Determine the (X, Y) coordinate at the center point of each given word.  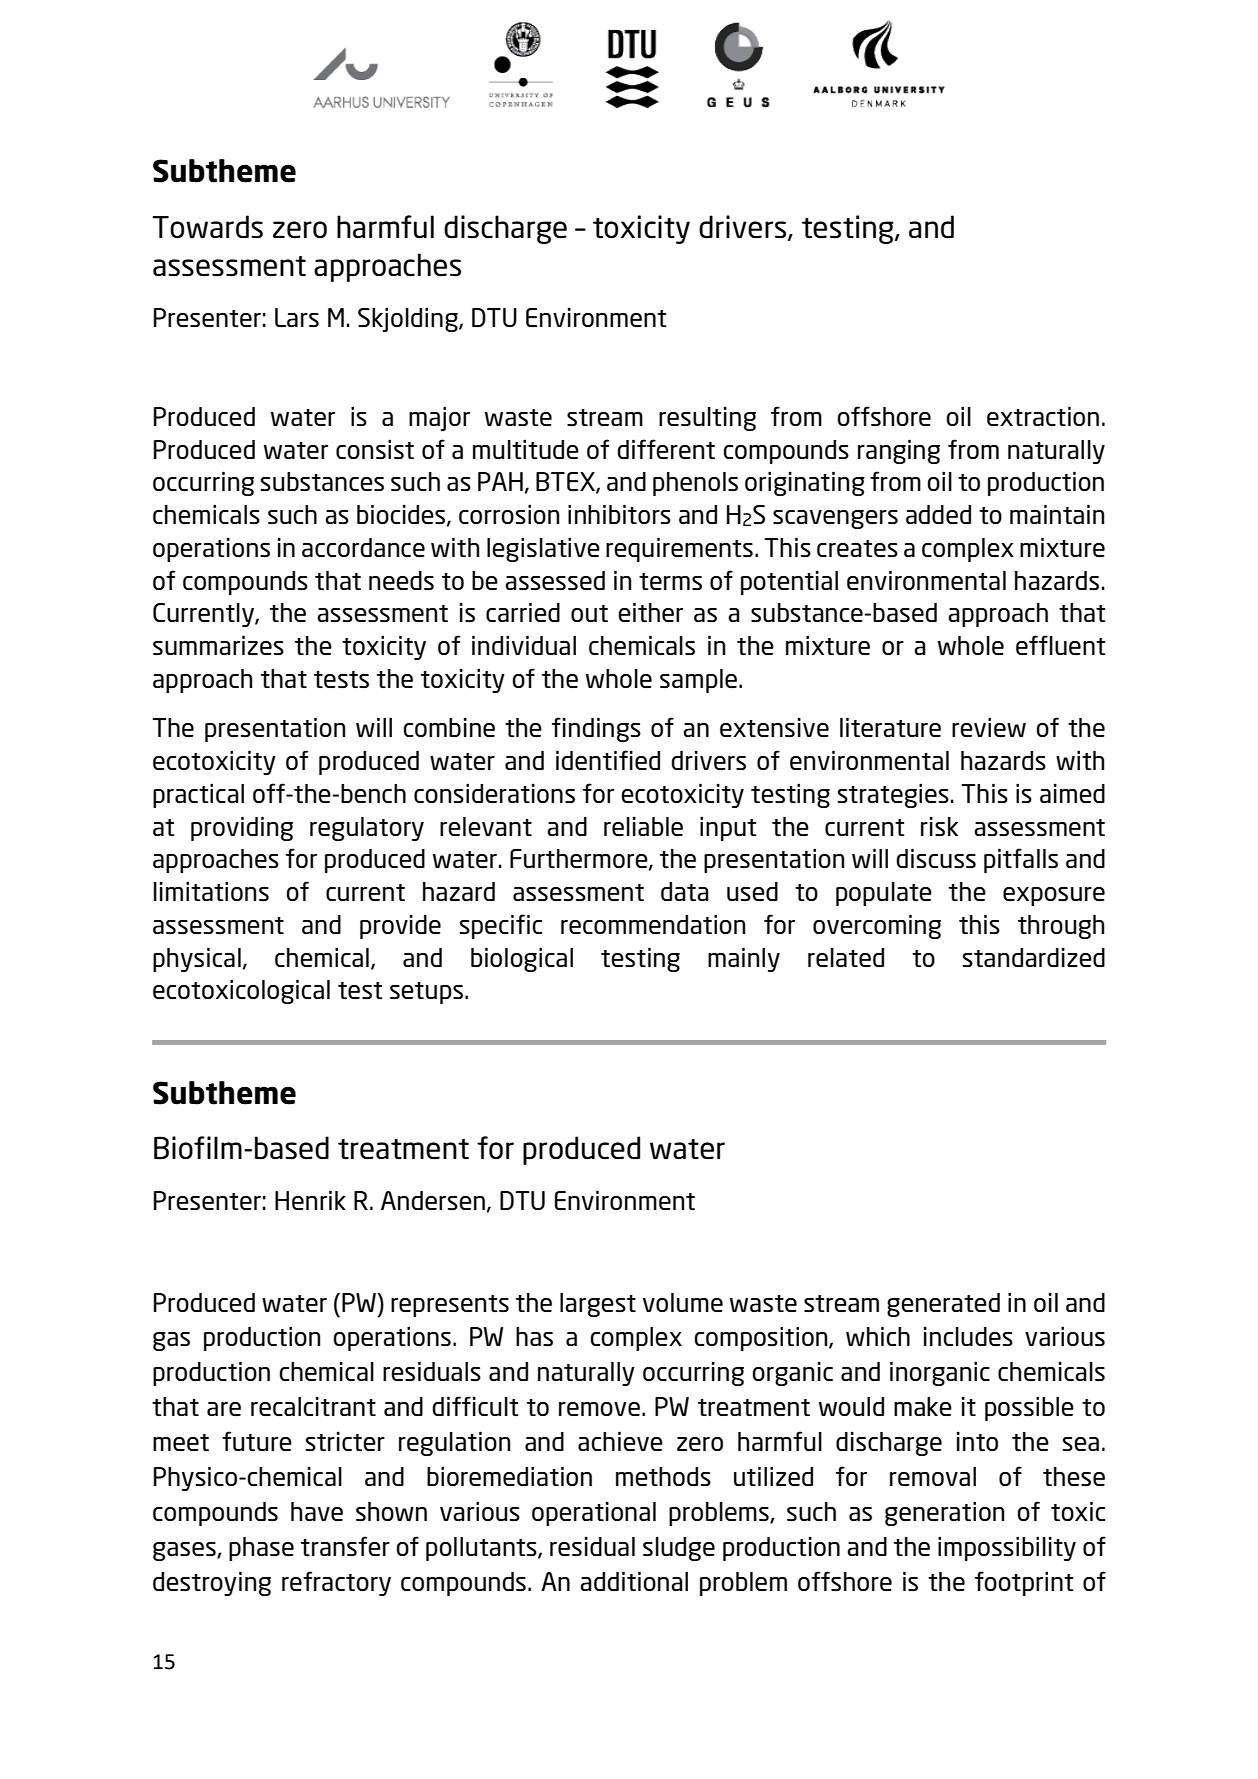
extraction (1043, 416)
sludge (679, 1549)
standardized (1034, 957)
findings (596, 729)
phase (261, 1549)
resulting (707, 418)
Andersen (433, 1200)
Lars (297, 317)
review (989, 727)
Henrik (310, 1200)
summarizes (218, 645)
